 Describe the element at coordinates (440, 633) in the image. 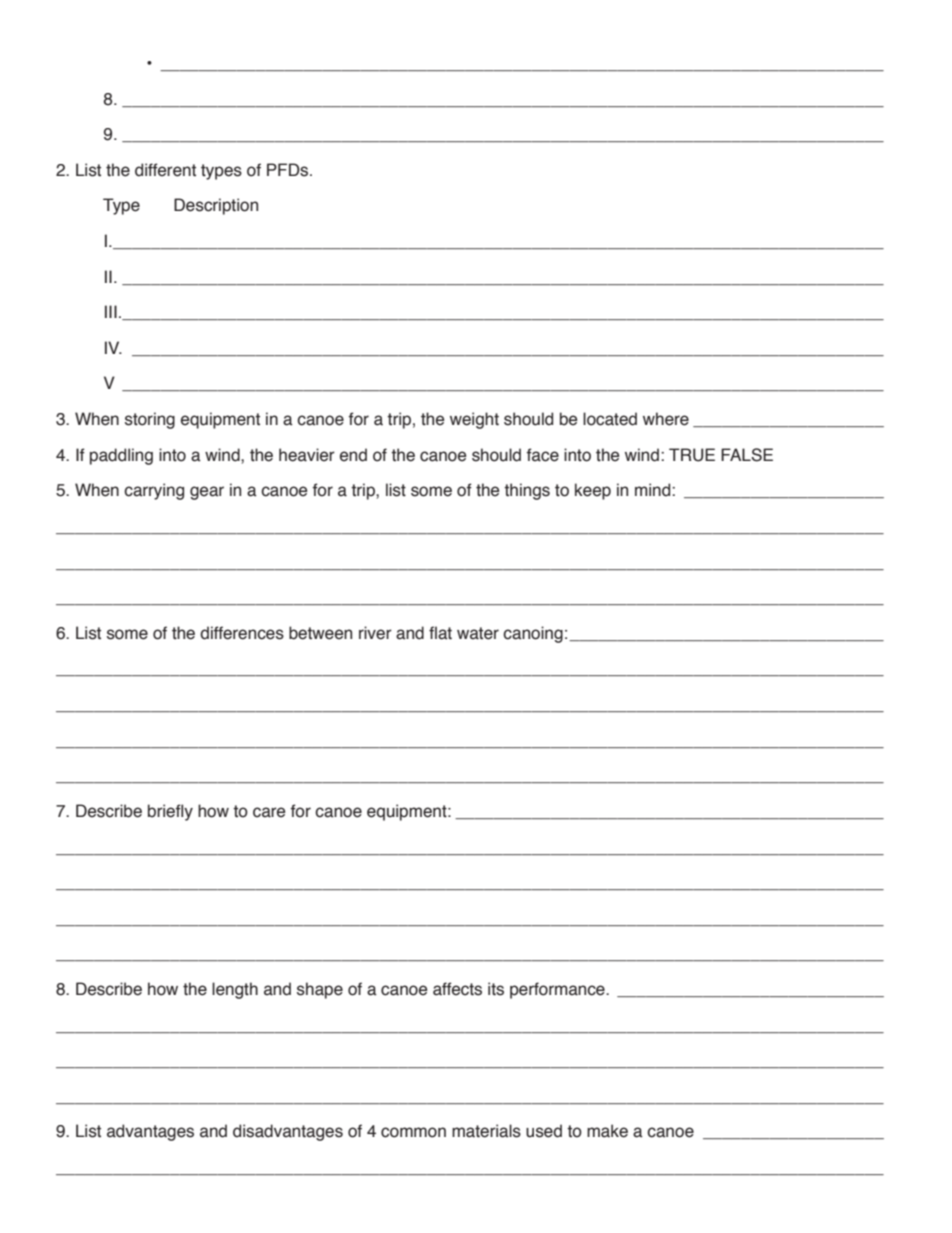

I see `flat` at that location.
